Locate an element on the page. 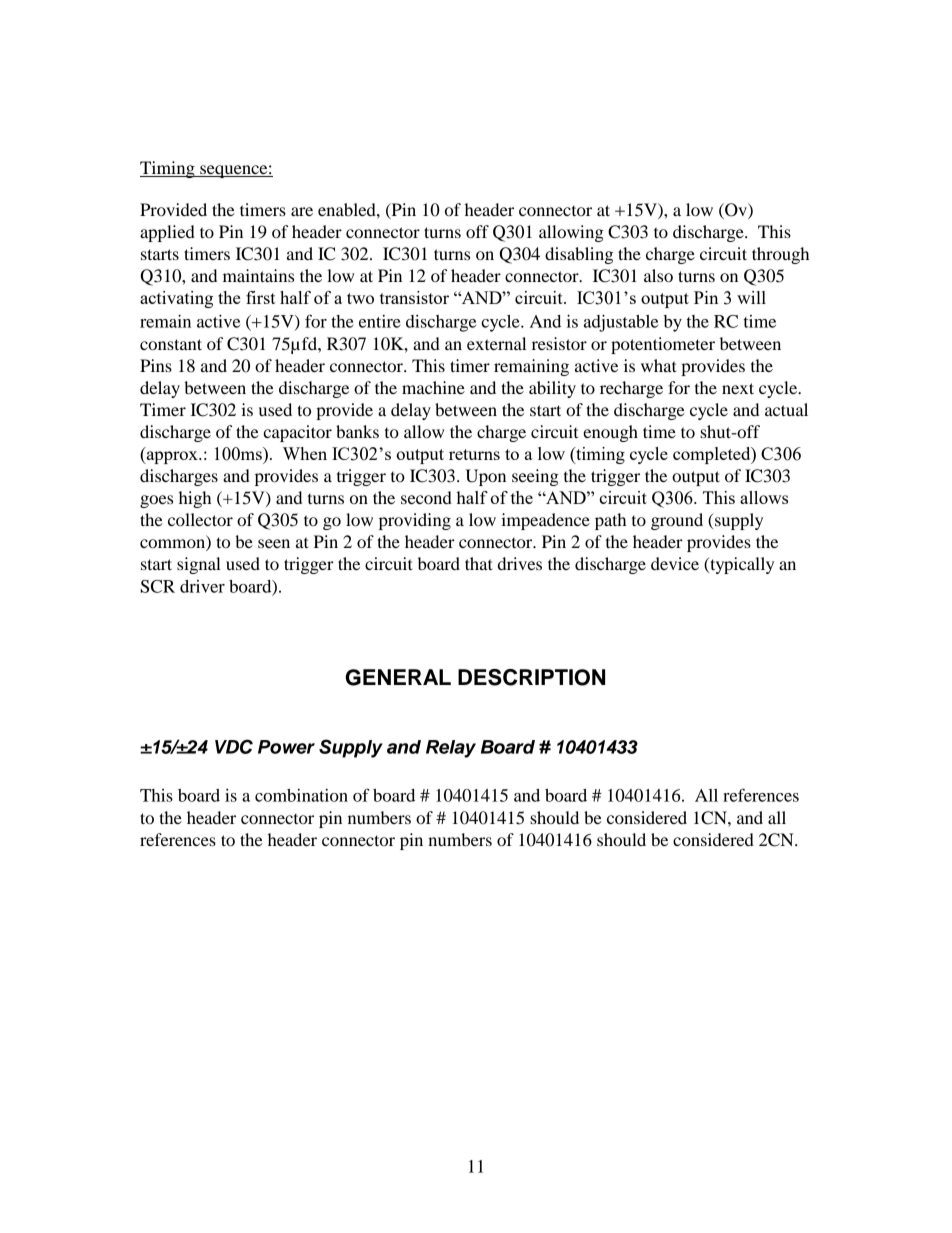  ground is located at coordinates (677, 521).
